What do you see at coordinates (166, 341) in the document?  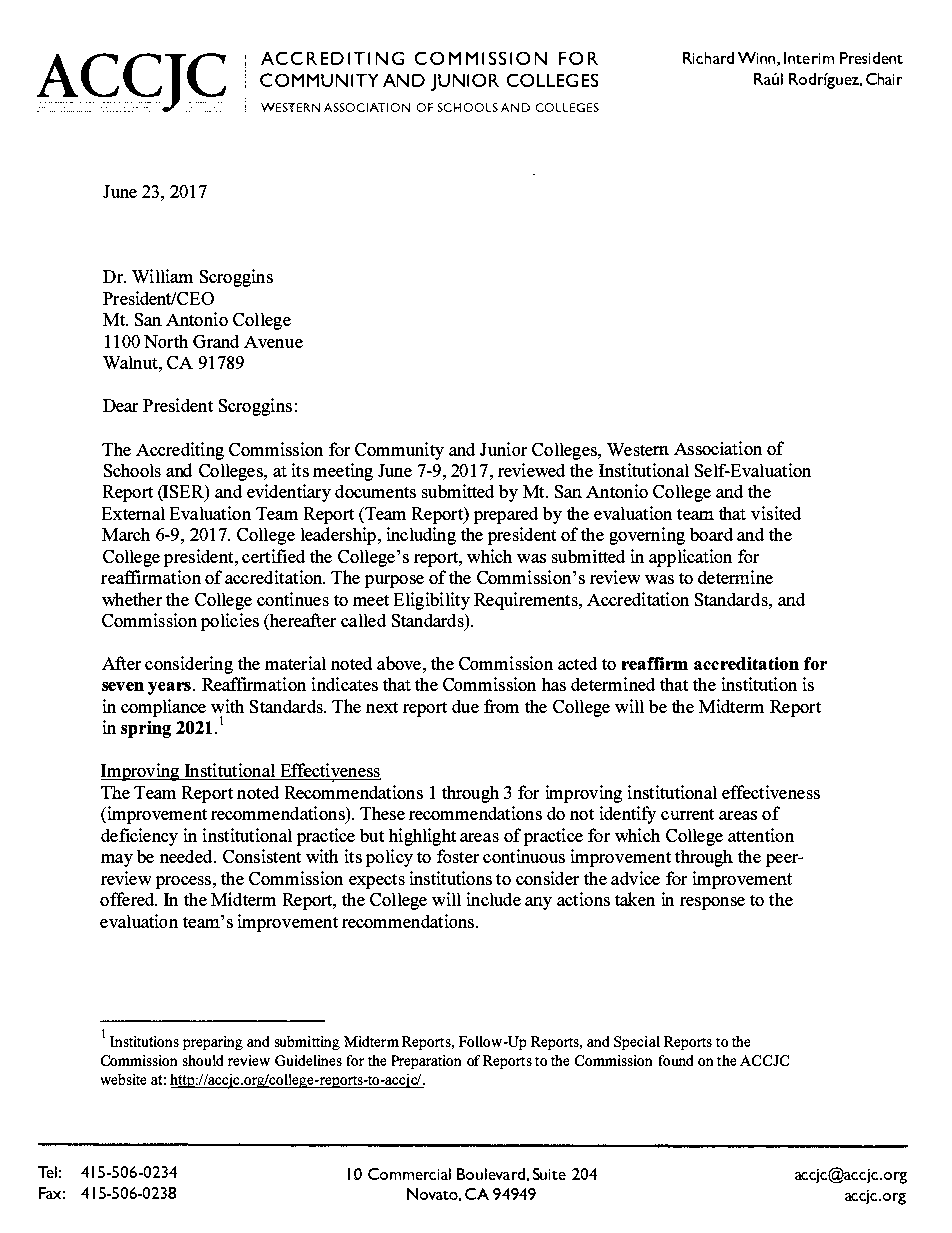 I see `North` at bounding box center [166, 341].
